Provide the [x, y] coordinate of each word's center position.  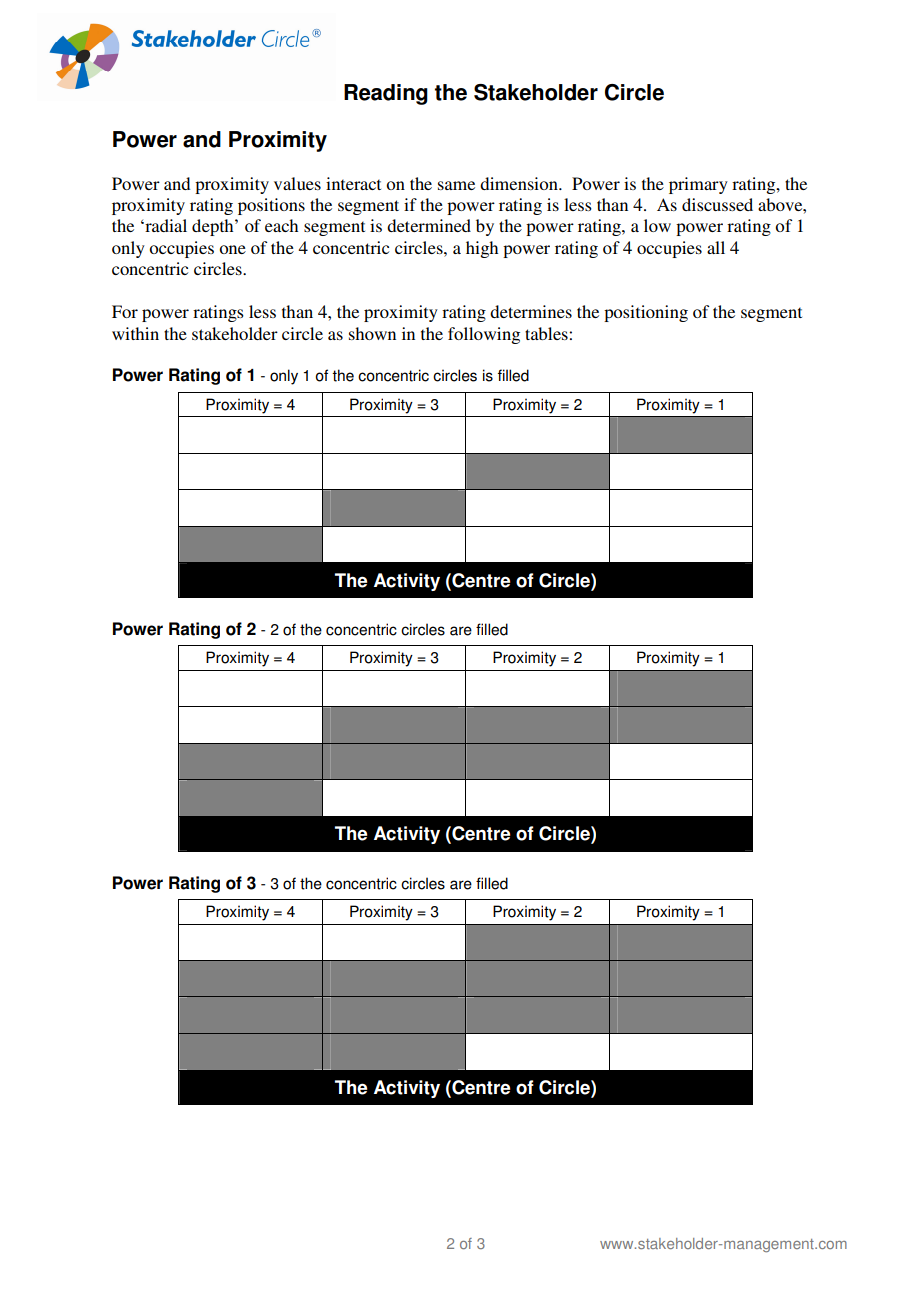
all [716, 247]
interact [353, 183]
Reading [386, 94]
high [482, 249]
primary [698, 185]
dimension [520, 183]
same [456, 185]
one [232, 249]
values [297, 183]
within [135, 333]
